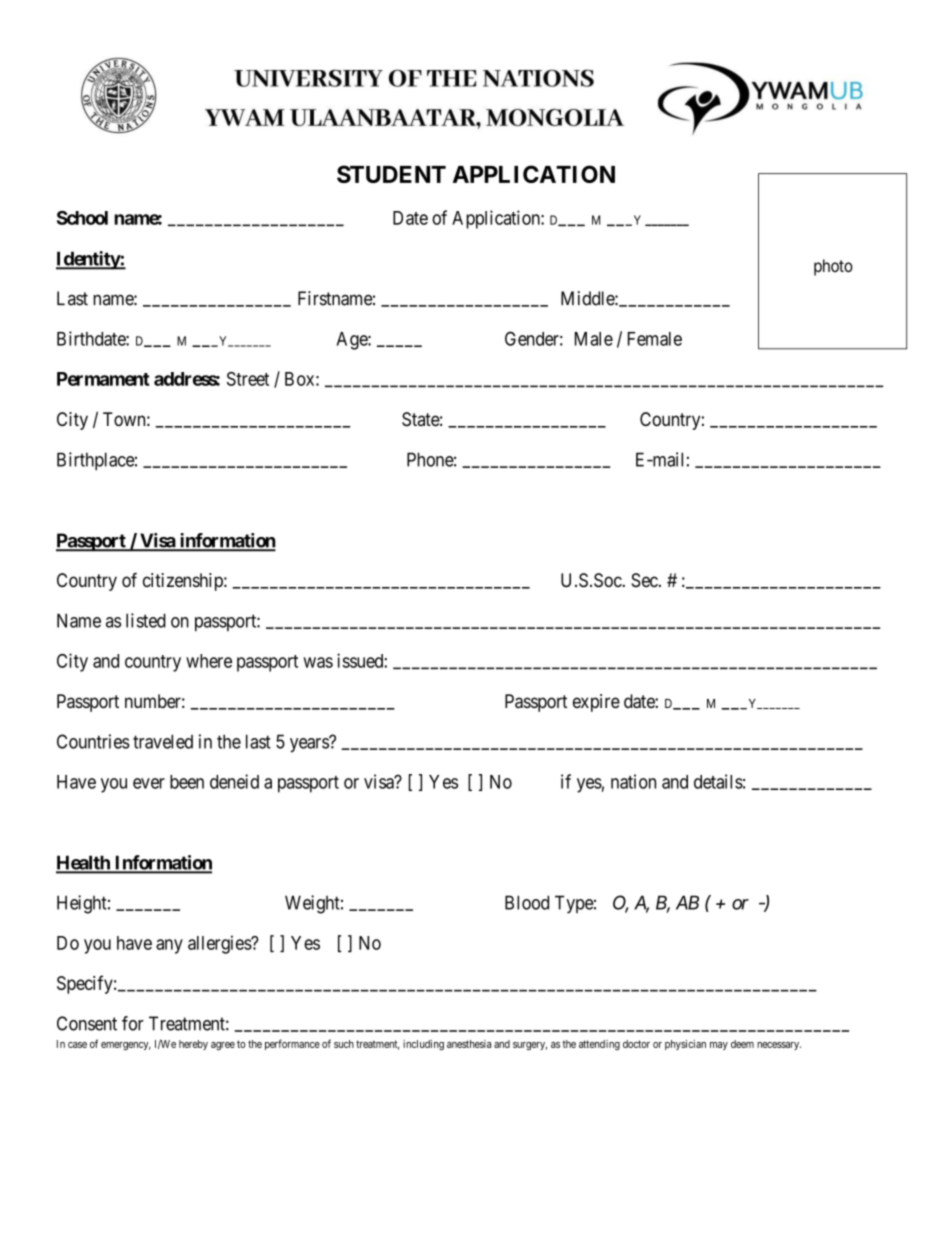 The width and height of the screenshot is (952, 1233). Describe the element at coordinates (527, 902) in the screenshot. I see `Blood` at that location.
